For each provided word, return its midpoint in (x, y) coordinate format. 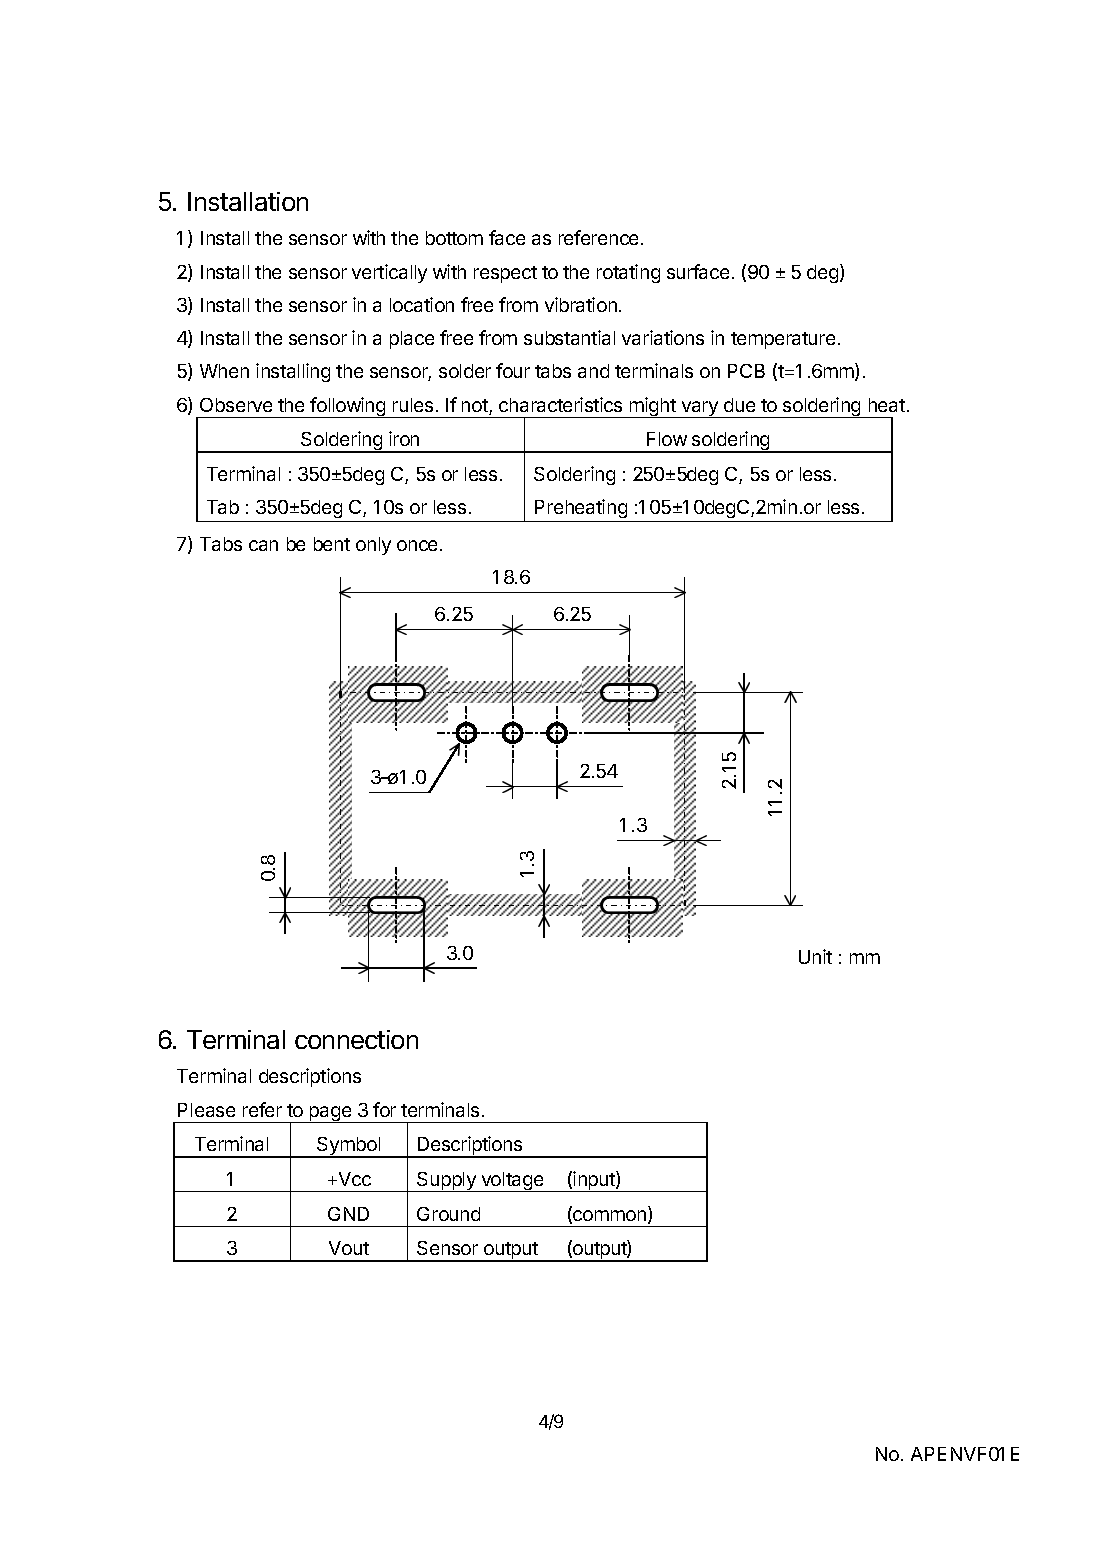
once (417, 545)
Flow (667, 439)
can (263, 545)
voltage (512, 1182)
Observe (236, 405)
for (384, 1109)
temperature (783, 340)
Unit (815, 956)
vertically (389, 273)
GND (348, 1214)
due (739, 405)
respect (505, 274)
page (330, 1114)
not (476, 407)
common (610, 1217)
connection (356, 1039)
